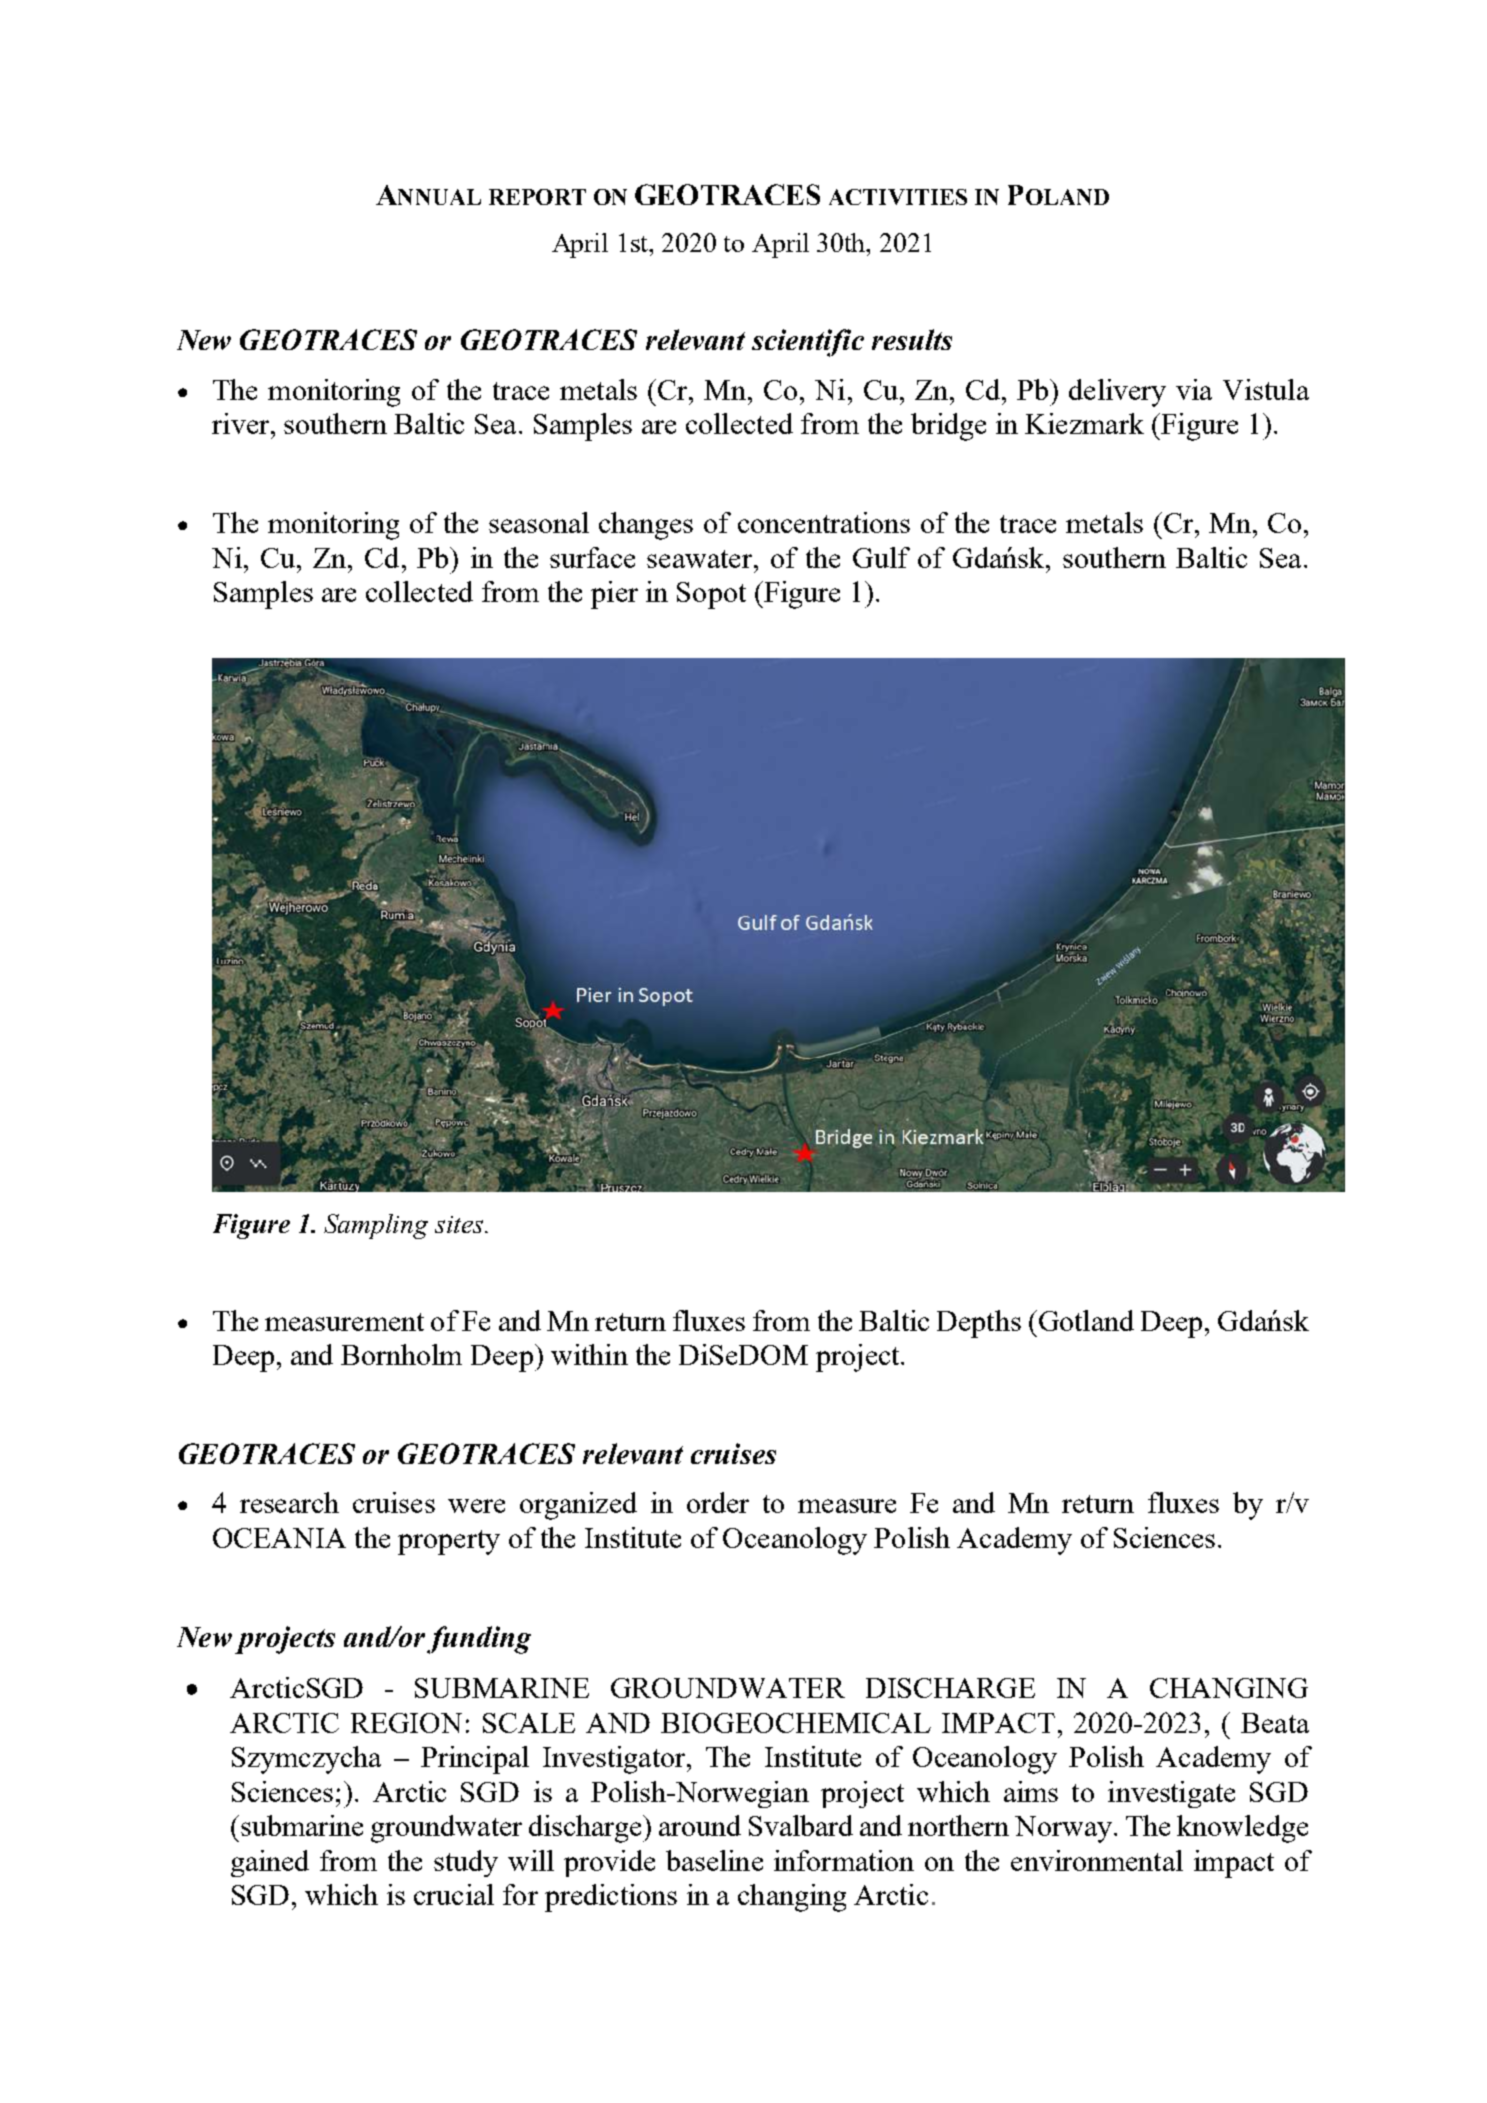 The image size is (1487, 2103). What do you see at coordinates (537, 197) in the image?
I see `REPORT` at bounding box center [537, 197].
